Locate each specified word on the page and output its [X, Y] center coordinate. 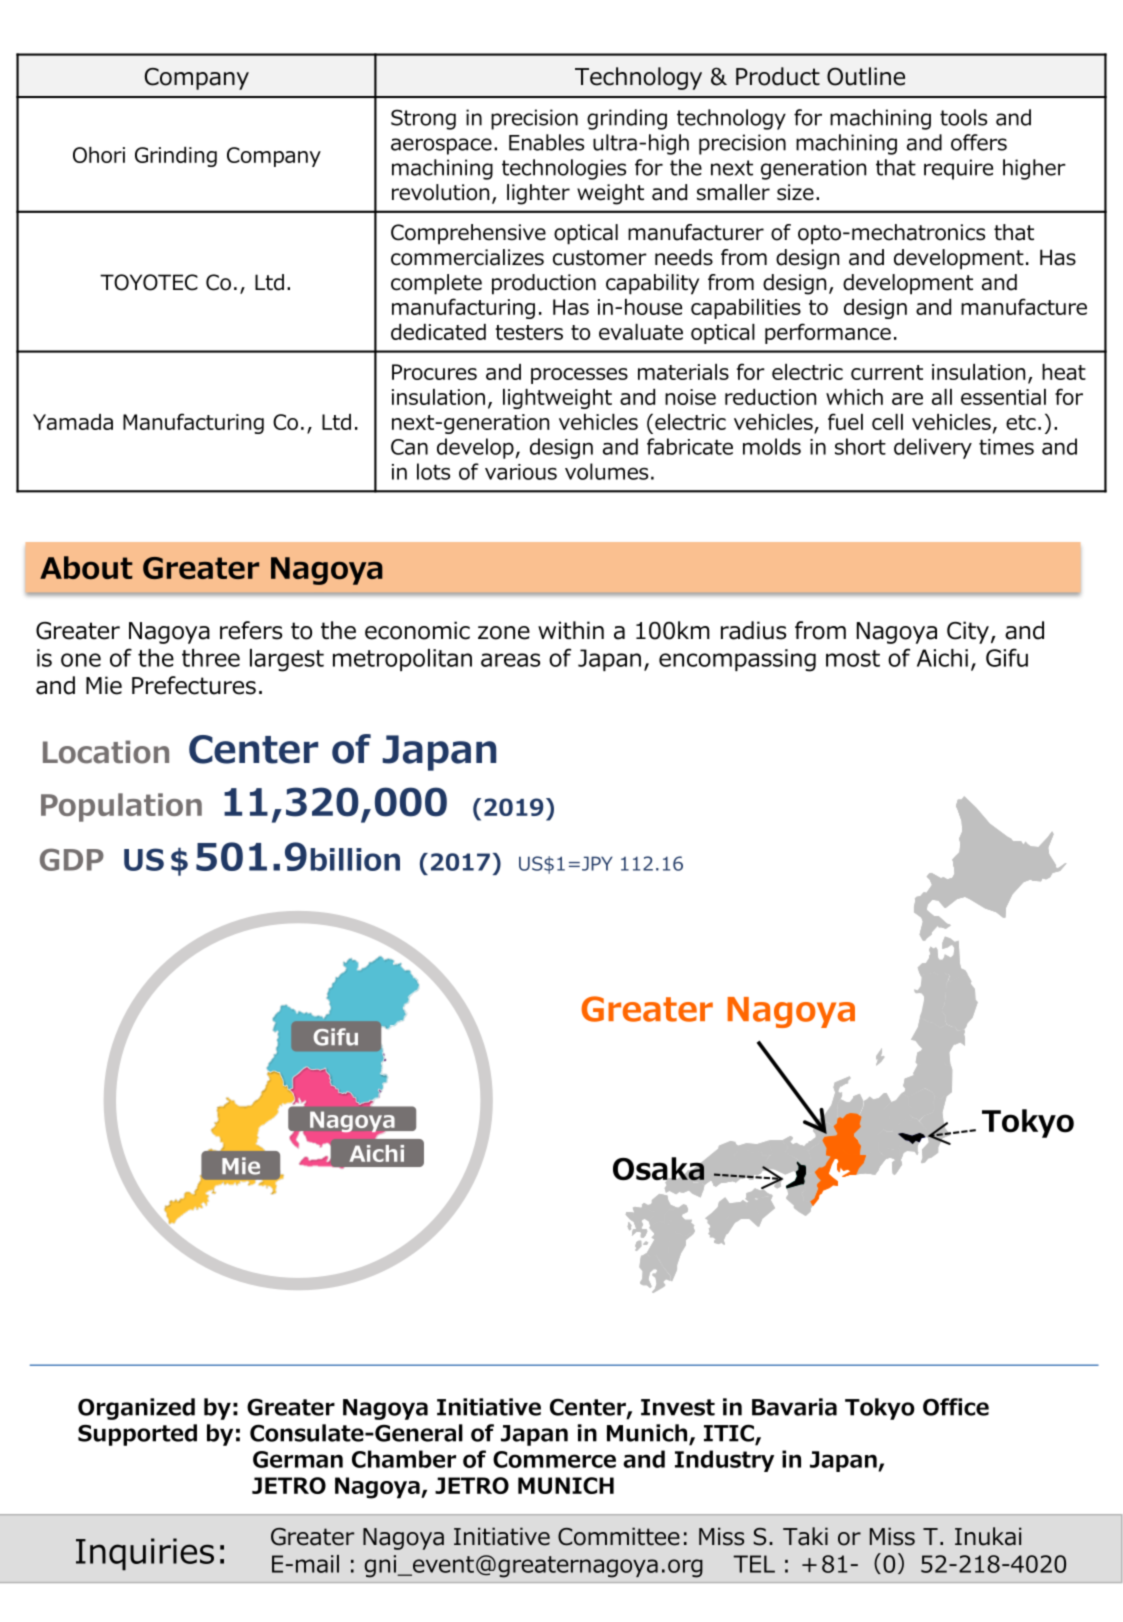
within [571, 630]
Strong [423, 119]
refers [251, 630]
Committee [619, 1536]
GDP [72, 859]
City [968, 632]
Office [956, 1407]
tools [963, 117]
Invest [678, 1407]
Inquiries [145, 1554]
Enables [546, 142]
